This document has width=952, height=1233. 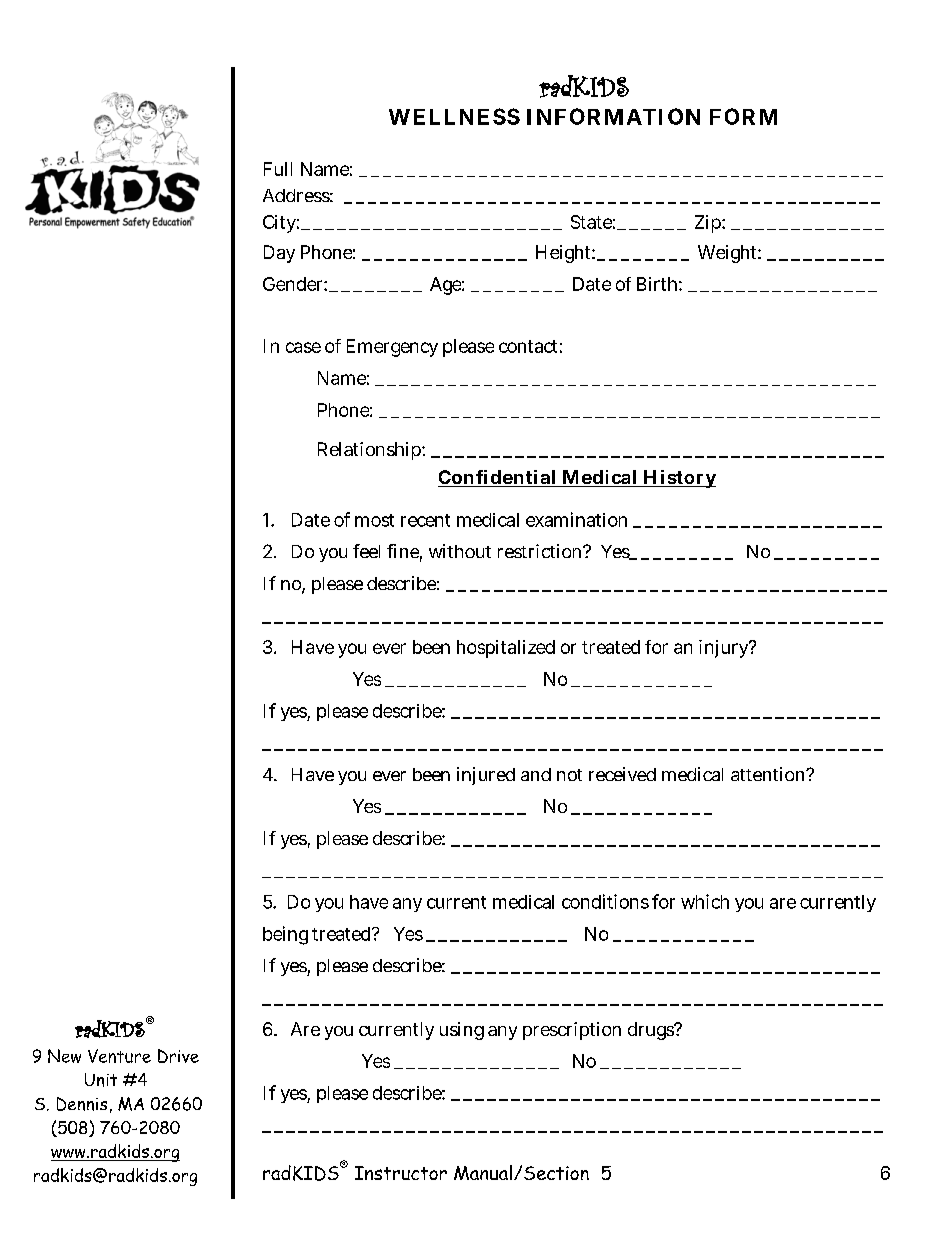 What do you see at coordinates (392, 348) in the document?
I see `Emergency` at bounding box center [392, 348].
